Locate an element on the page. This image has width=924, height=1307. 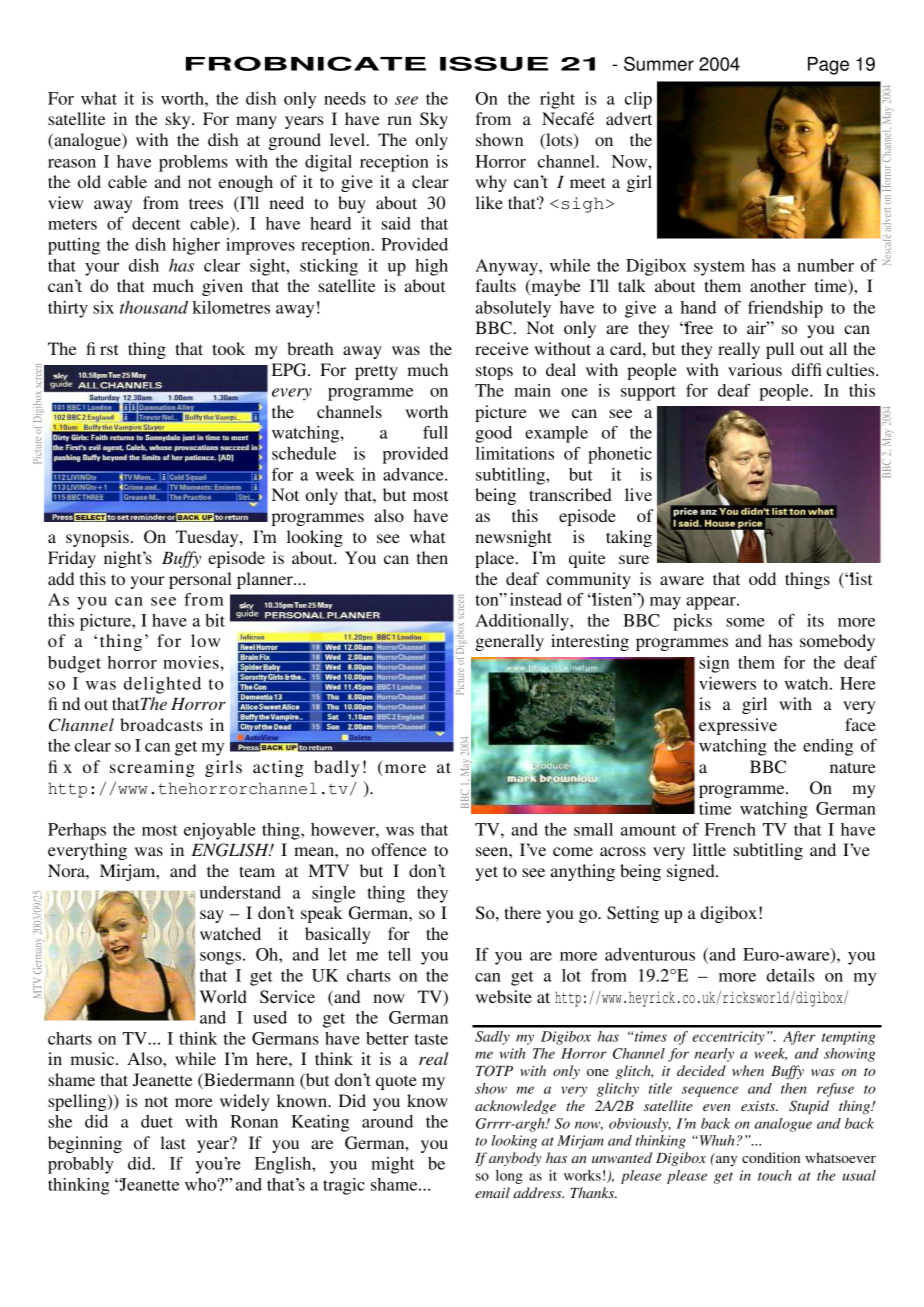
ISSUE is located at coordinates (494, 63).
